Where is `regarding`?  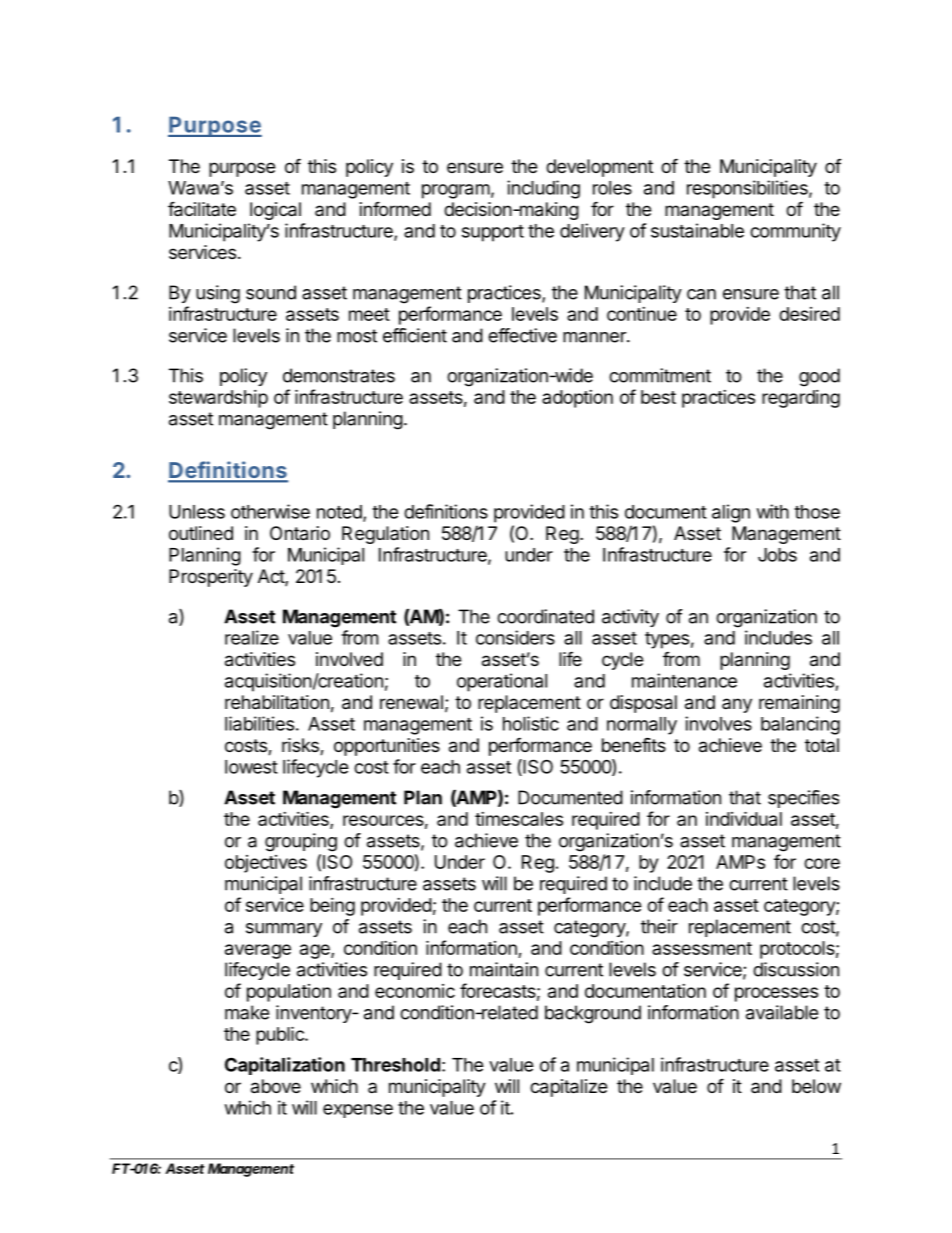
regarding is located at coordinates (801, 399).
